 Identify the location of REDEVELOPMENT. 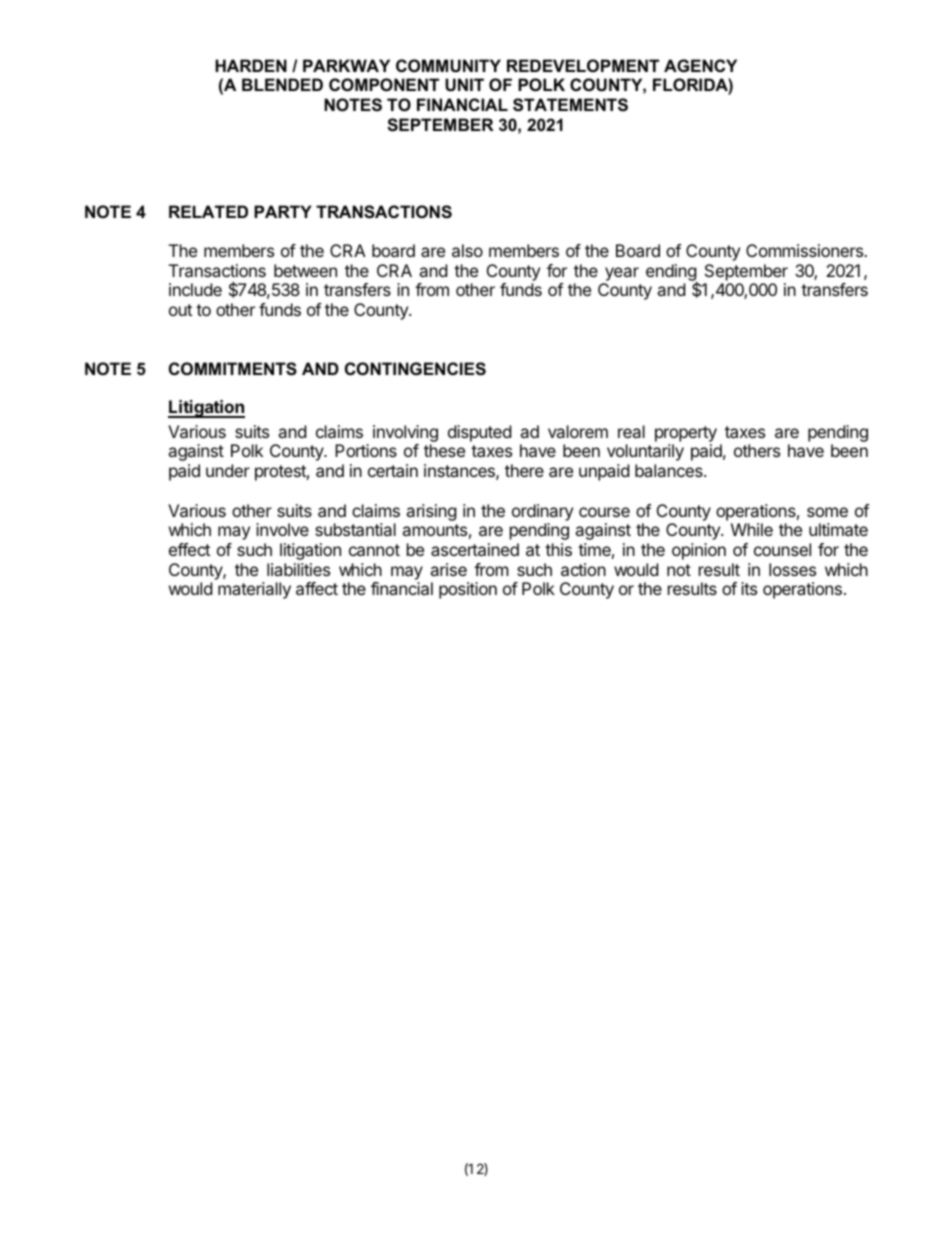
(583, 65).
